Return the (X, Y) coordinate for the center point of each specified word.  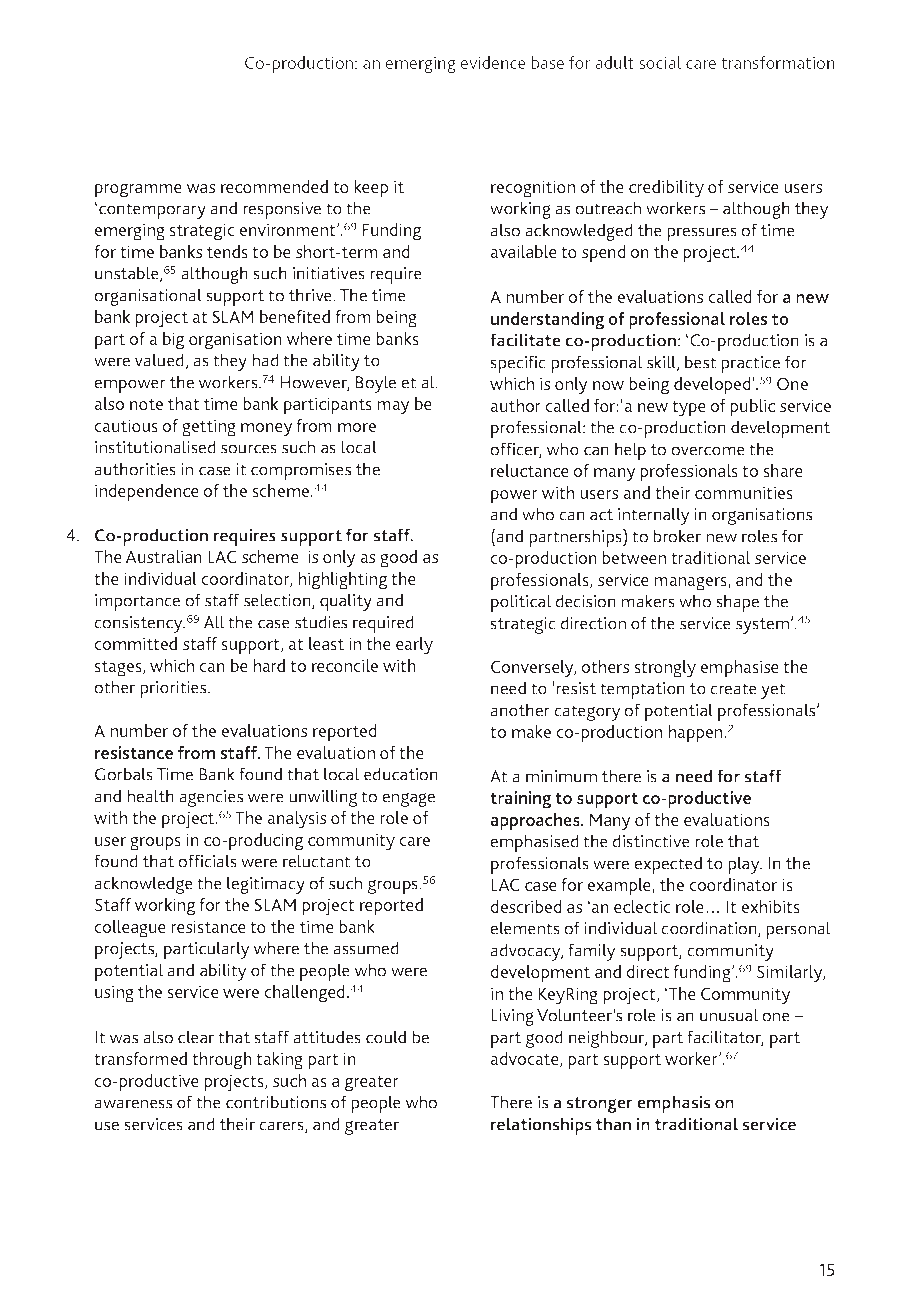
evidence (493, 62)
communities (744, 492)
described (526, 906)
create (733, 689)
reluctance (530, 470)
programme (138, 190)
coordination (710, 929)
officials (207, 861)
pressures (702, 234)
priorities (174, 689)
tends (227, 251)
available (523, 251)
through (222, 1061)
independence (147, 493)
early (414, 646)
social (660, 62)
